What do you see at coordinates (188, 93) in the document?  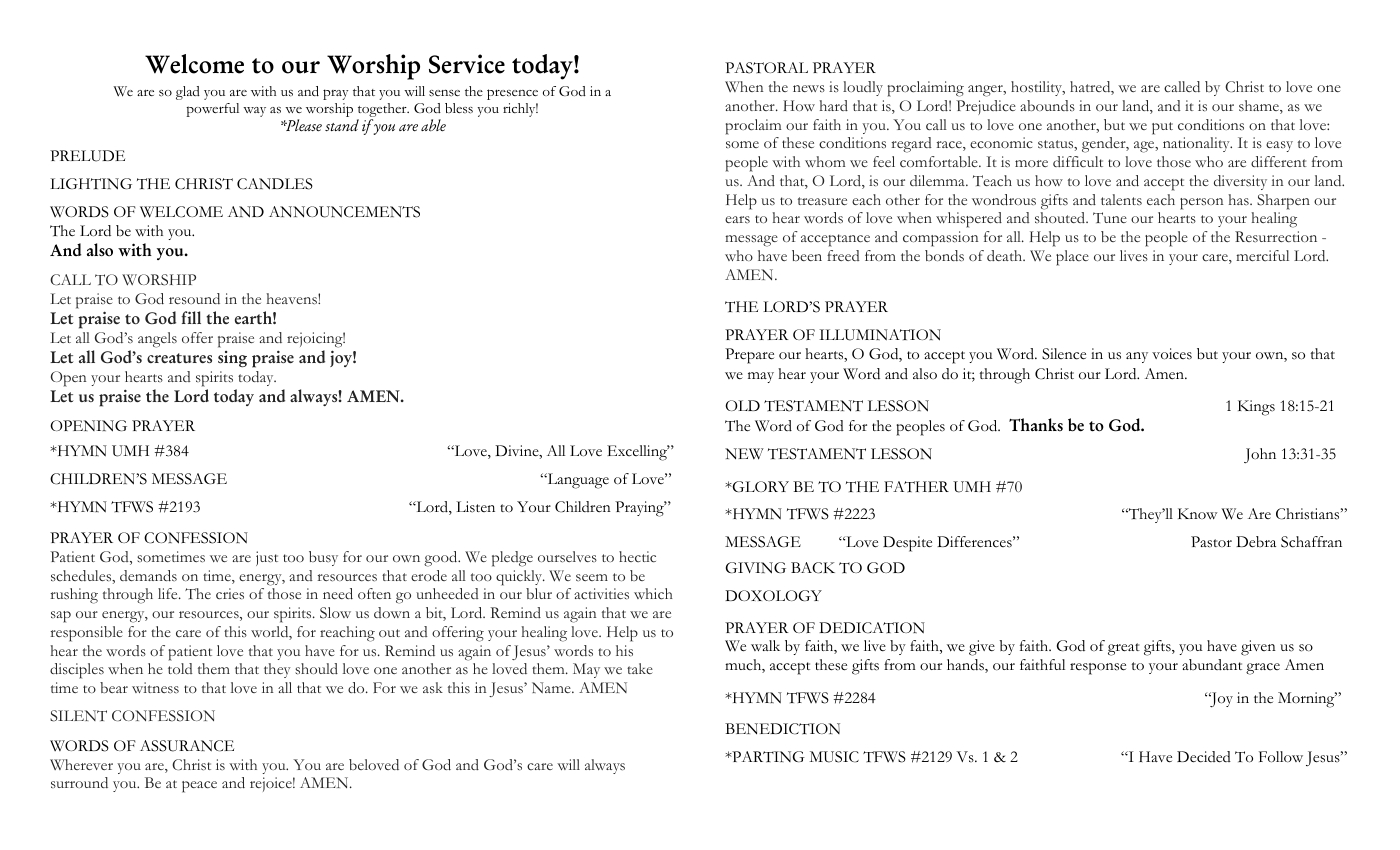 I see `glad` at bounding box center [188, 93].
